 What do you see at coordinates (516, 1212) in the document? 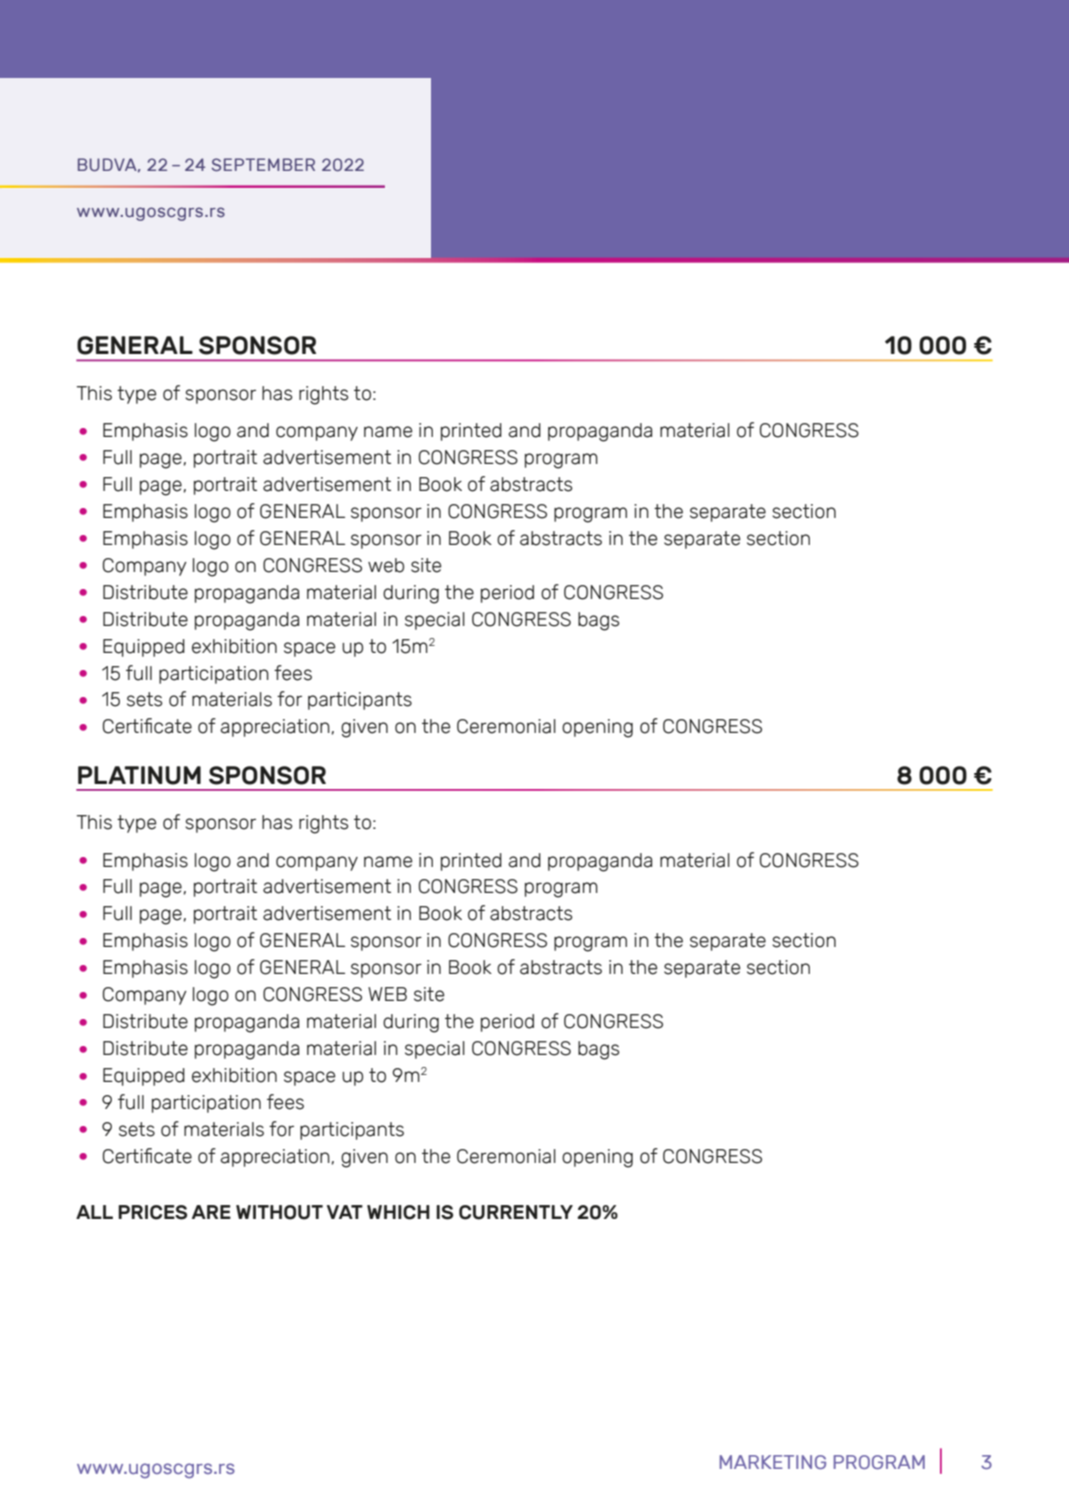
I see `CURRENTLY` at bounding box center [516, 1212].
